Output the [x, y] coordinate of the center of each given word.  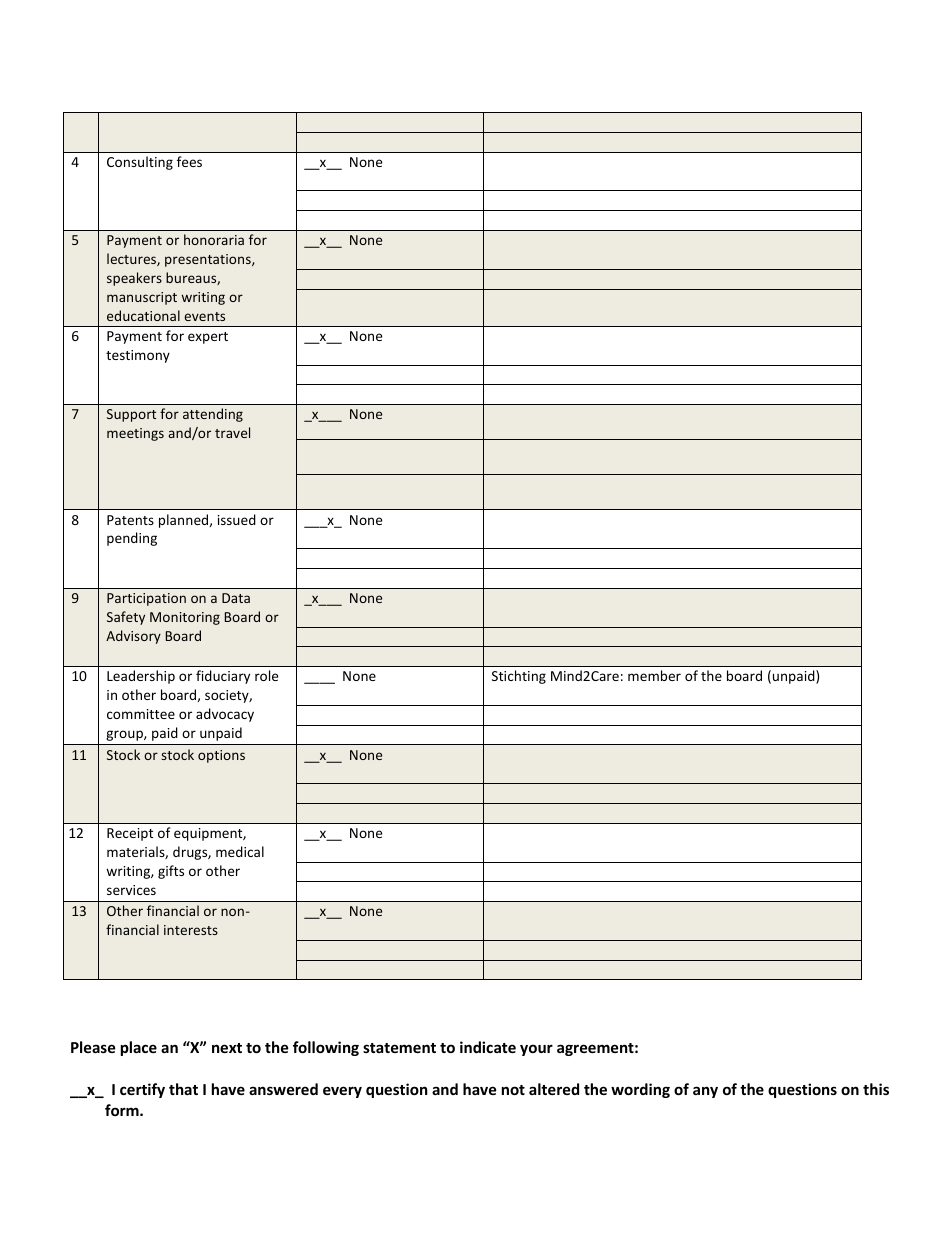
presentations [209, 260]
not [513, 1090]
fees [189, 161]
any [705, 1092]
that [183, 1089]
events [204, 316]
